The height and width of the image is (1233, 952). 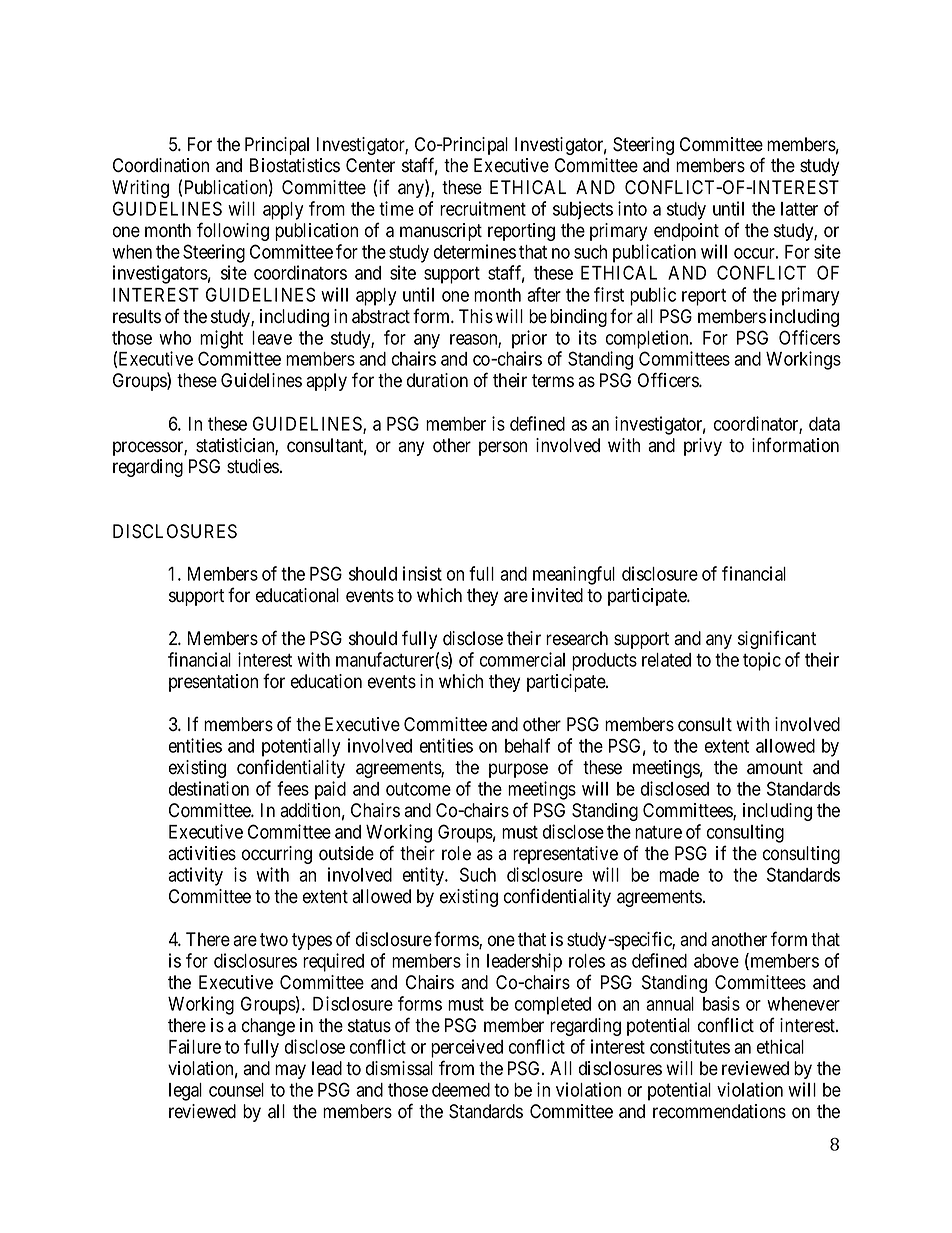 I want to click on latter, so click(x=799, y=209).
